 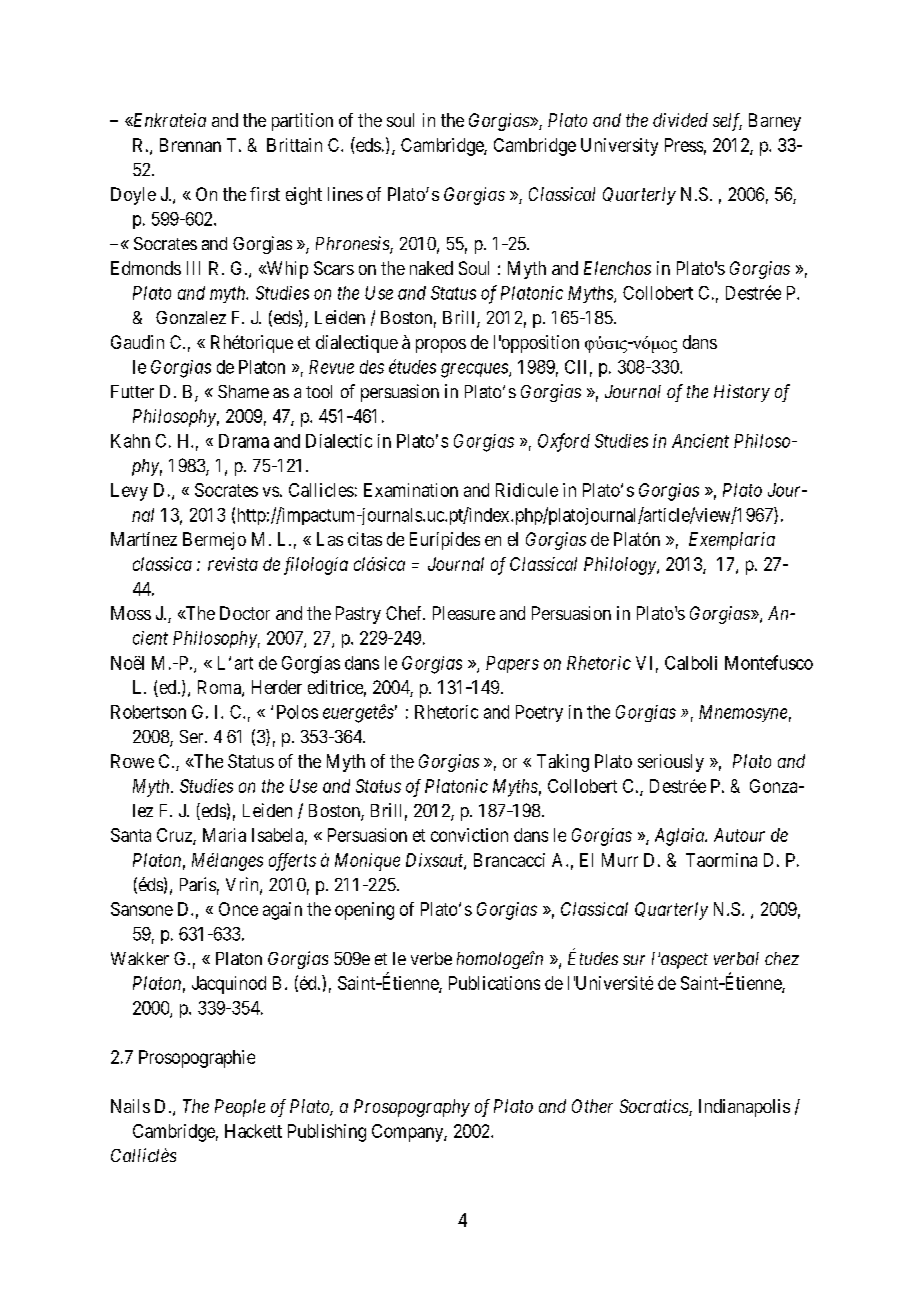 What do you see at coordinates (736, 958) in the screenshot?
I see `verbal` at bounding box center [736, 958].
